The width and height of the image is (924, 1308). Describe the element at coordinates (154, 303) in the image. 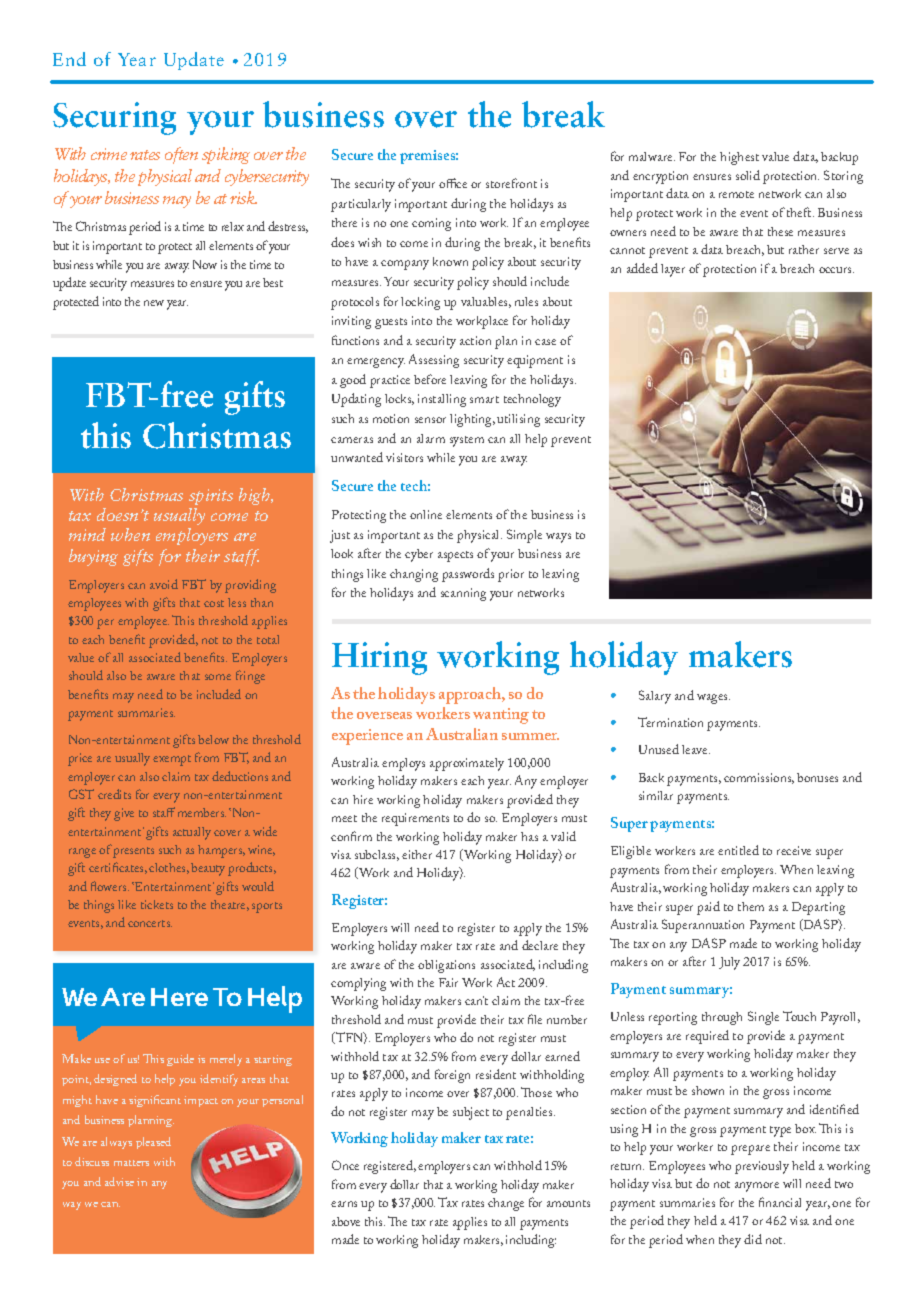

I see `new` at that location.
